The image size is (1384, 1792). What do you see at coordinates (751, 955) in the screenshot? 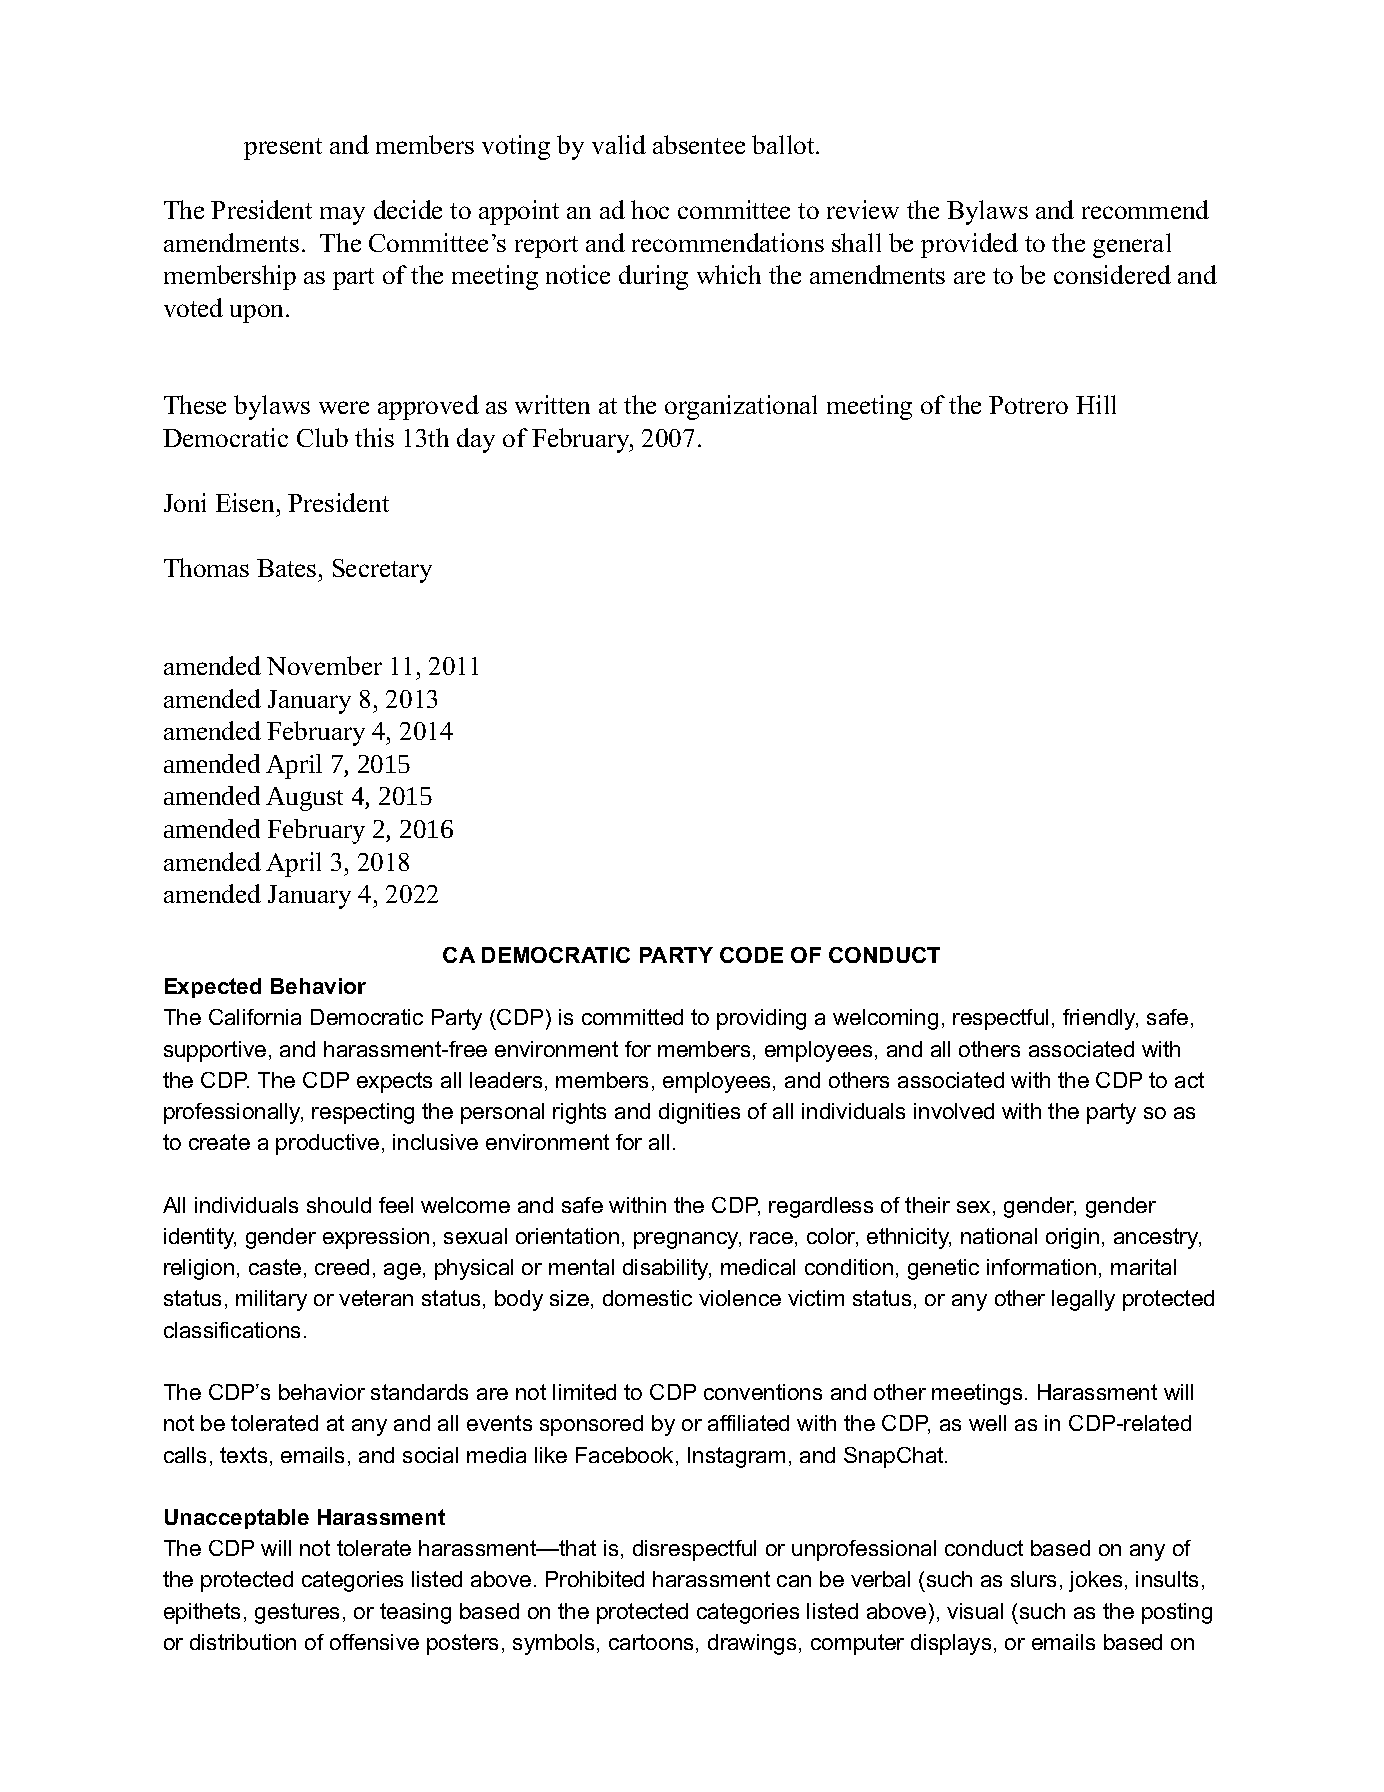
I see `CODE` at bounding box center [751, 955].
